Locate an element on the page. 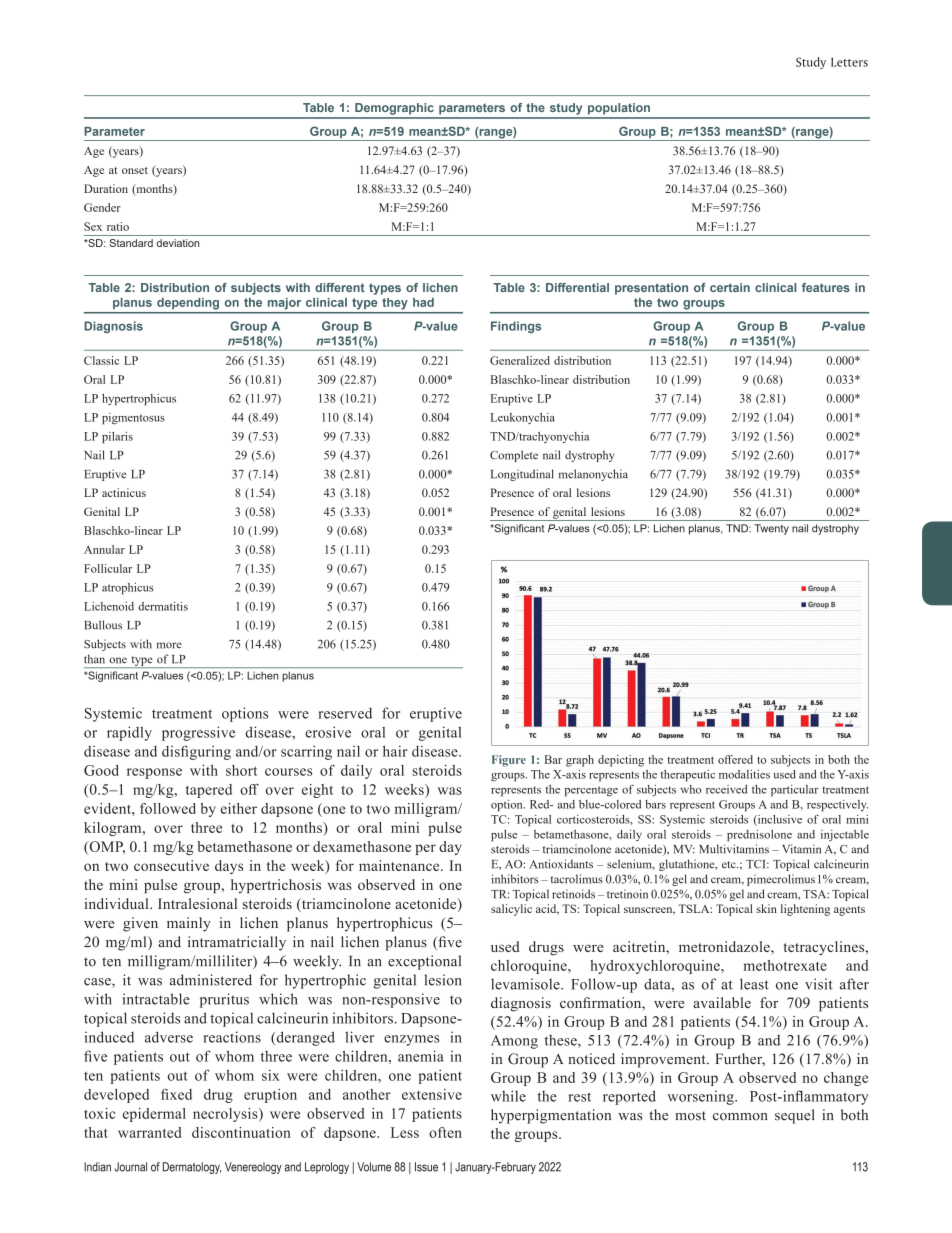  had is located at coordinates (423, 302).
